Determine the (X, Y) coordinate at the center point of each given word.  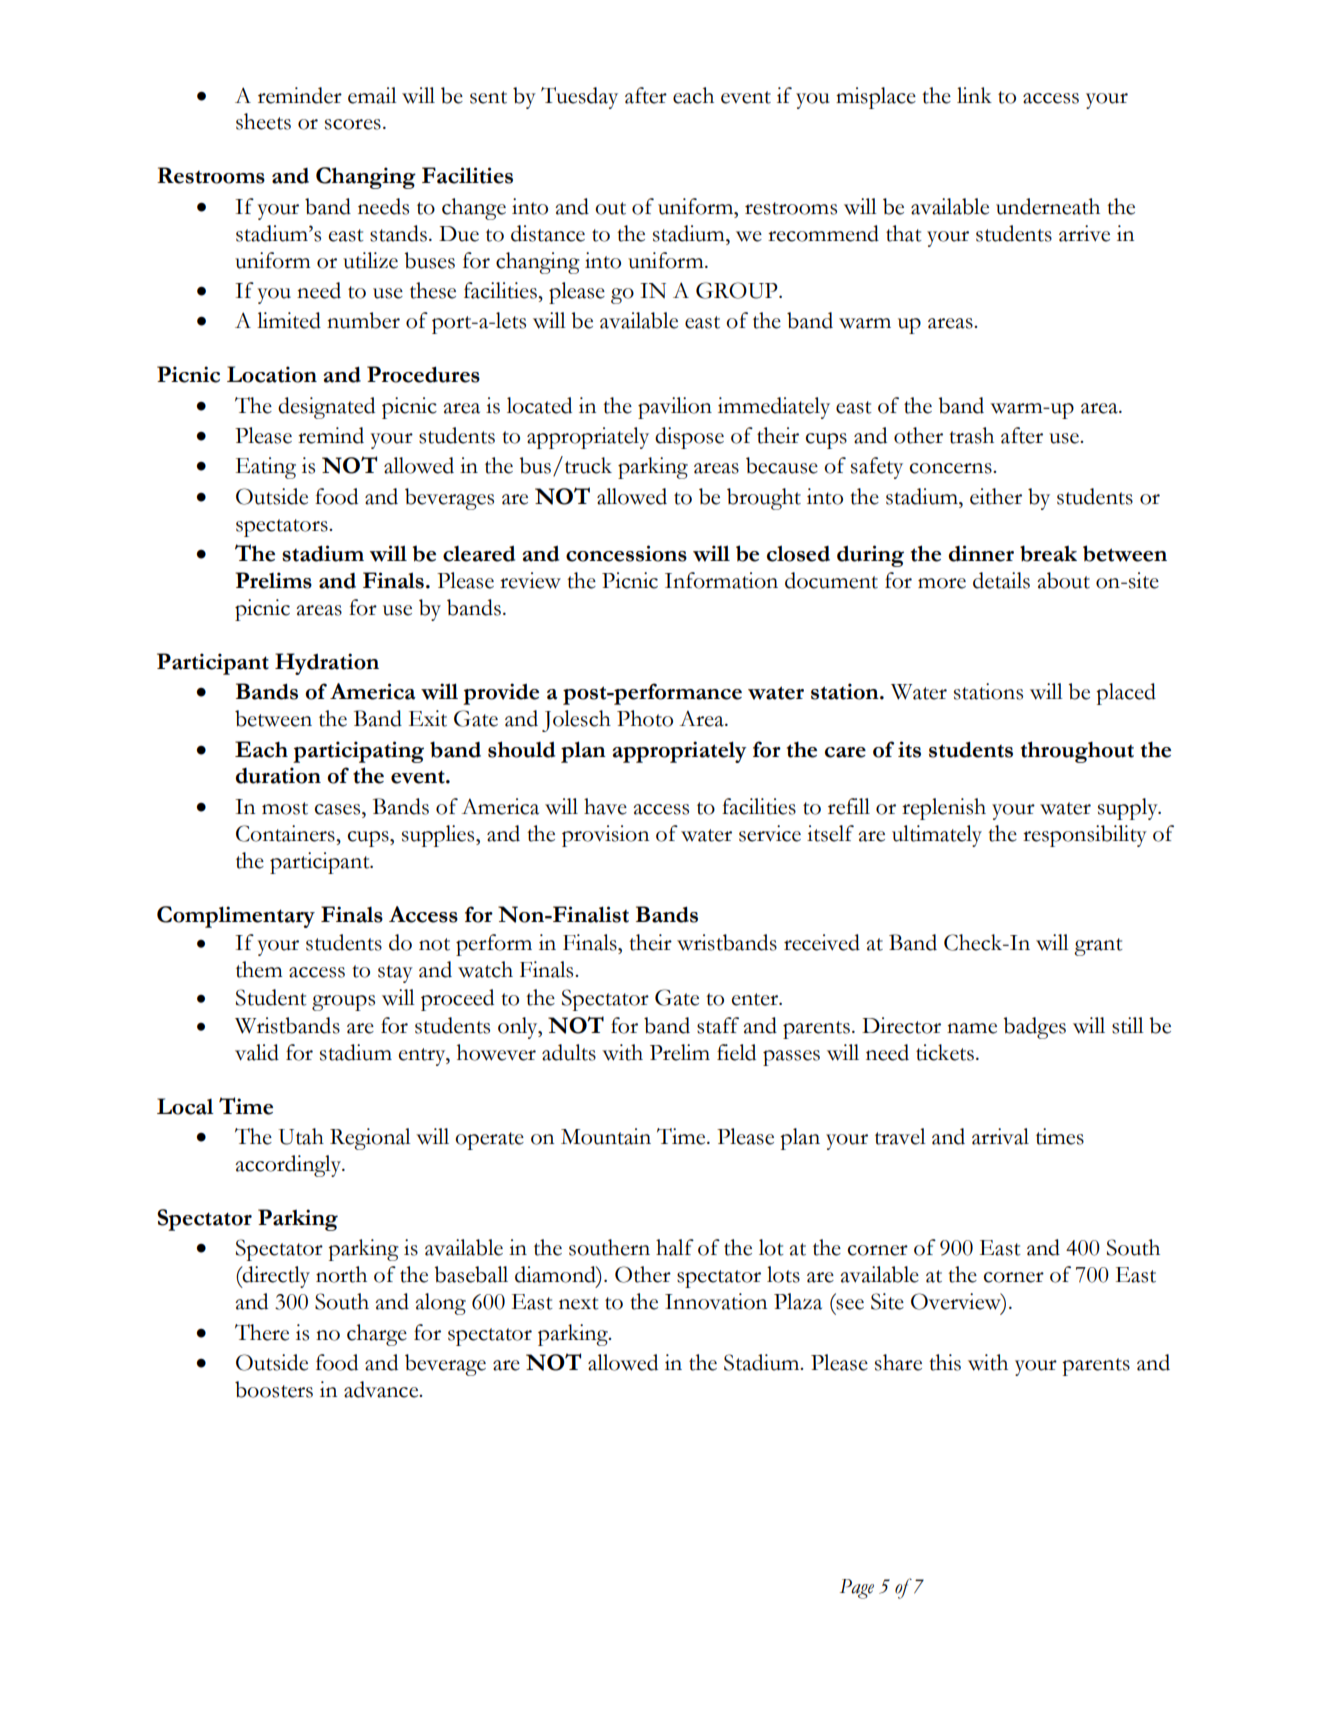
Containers (286, 833)
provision (605, 836)
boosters (274, 1389)
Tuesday (579, 98)
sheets (263, 121)
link (974, 95)
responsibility (1085, 836)
